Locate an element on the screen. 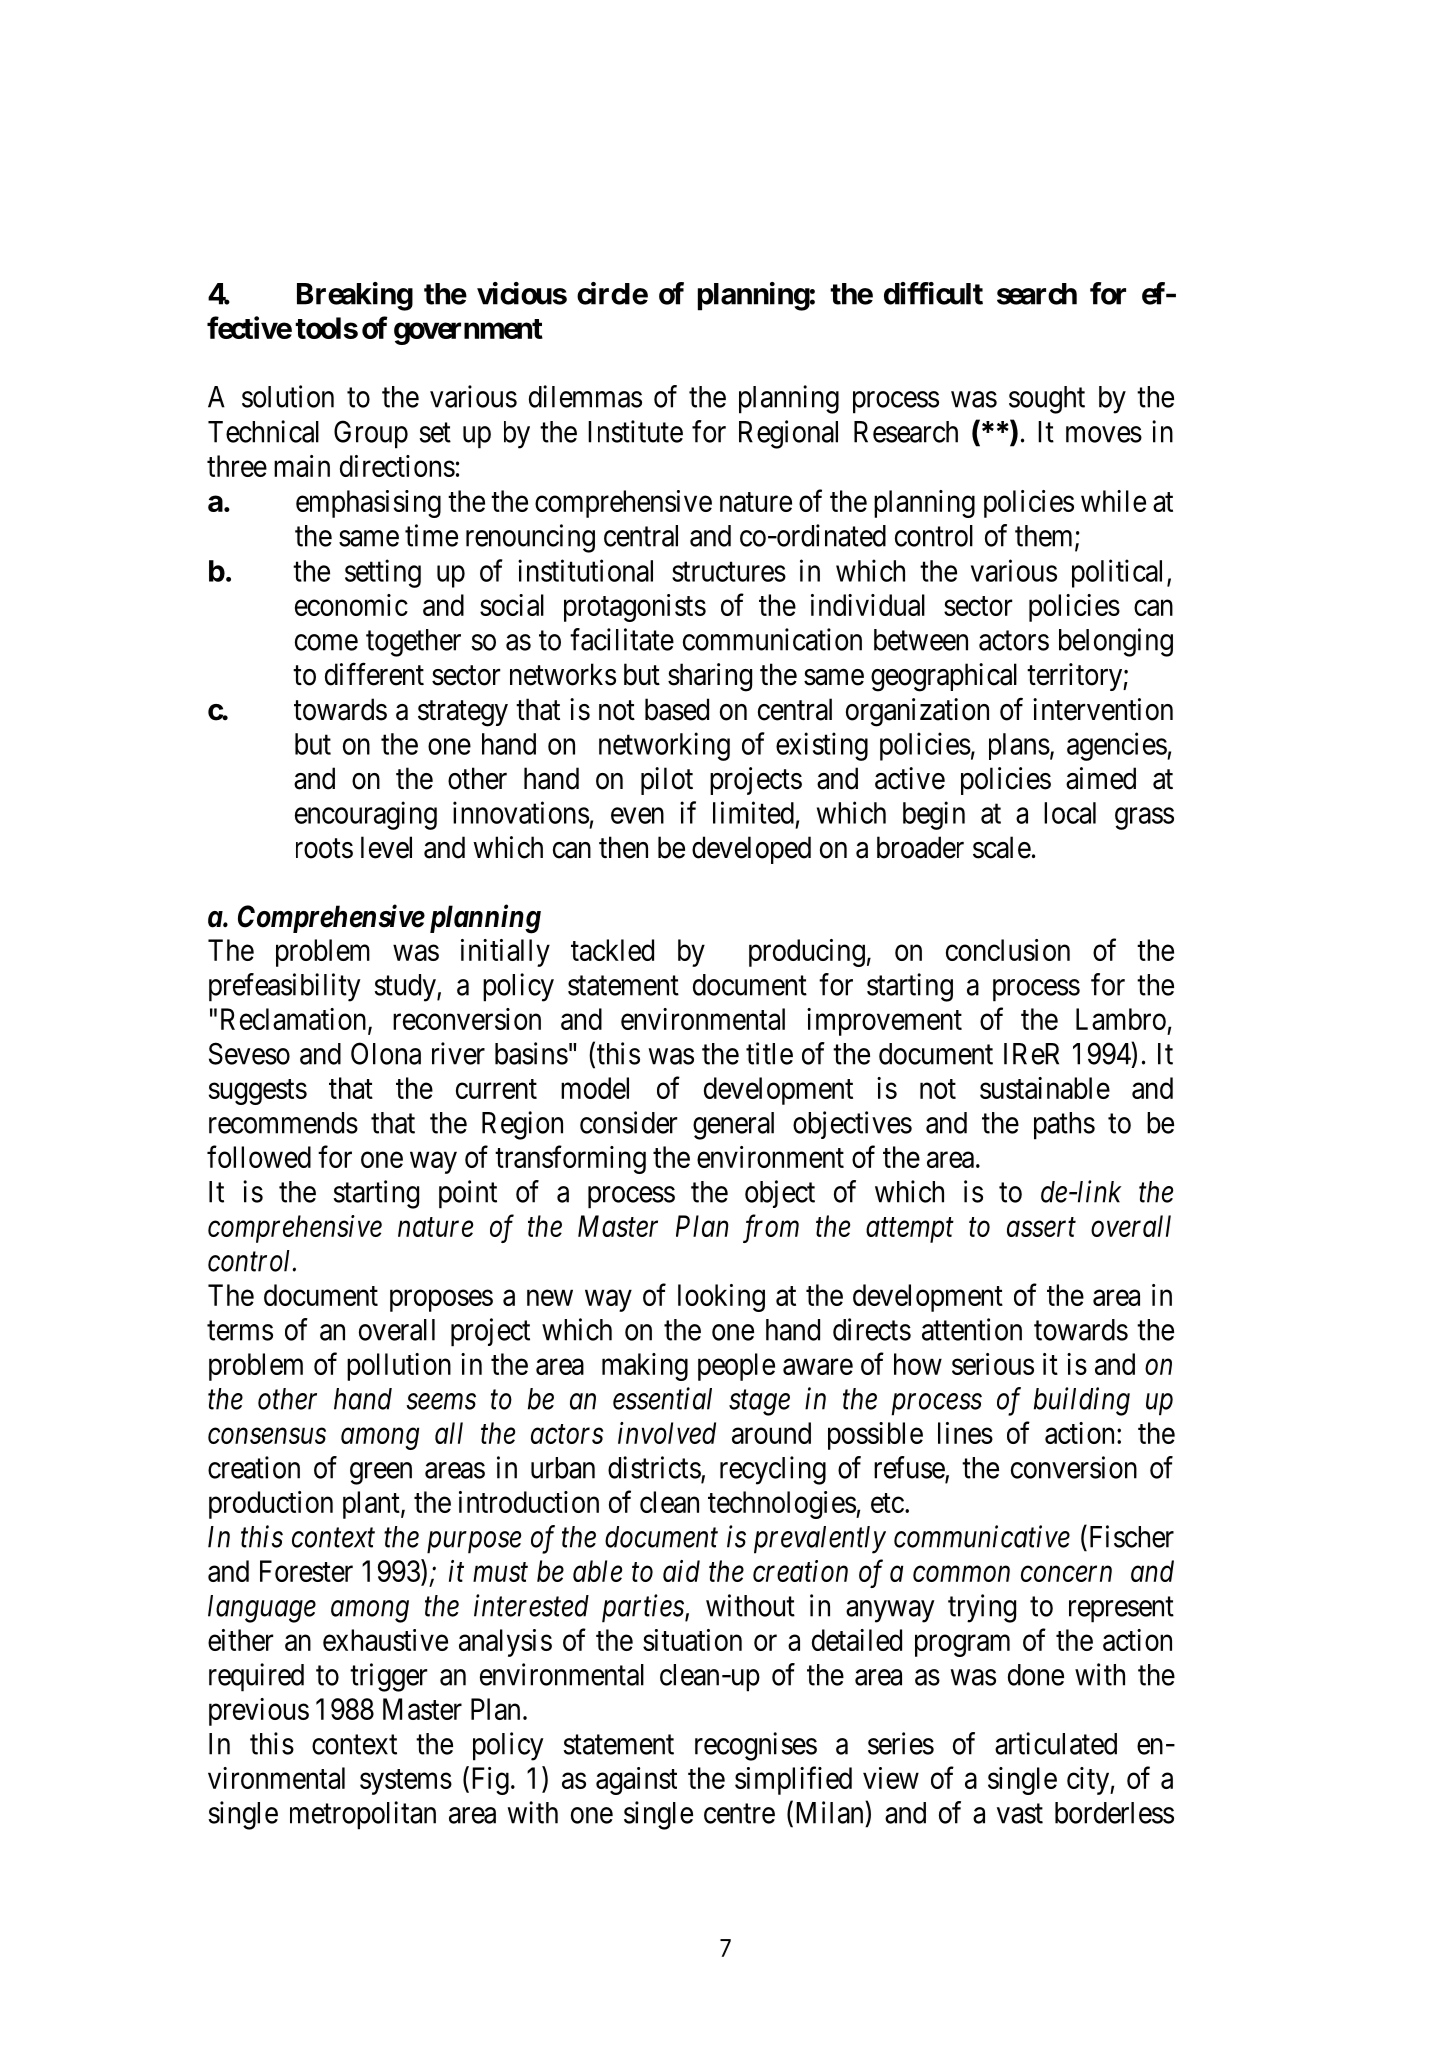 The image size is (1451, 2050). metropolitan is located at coordinates (363, 1815).
